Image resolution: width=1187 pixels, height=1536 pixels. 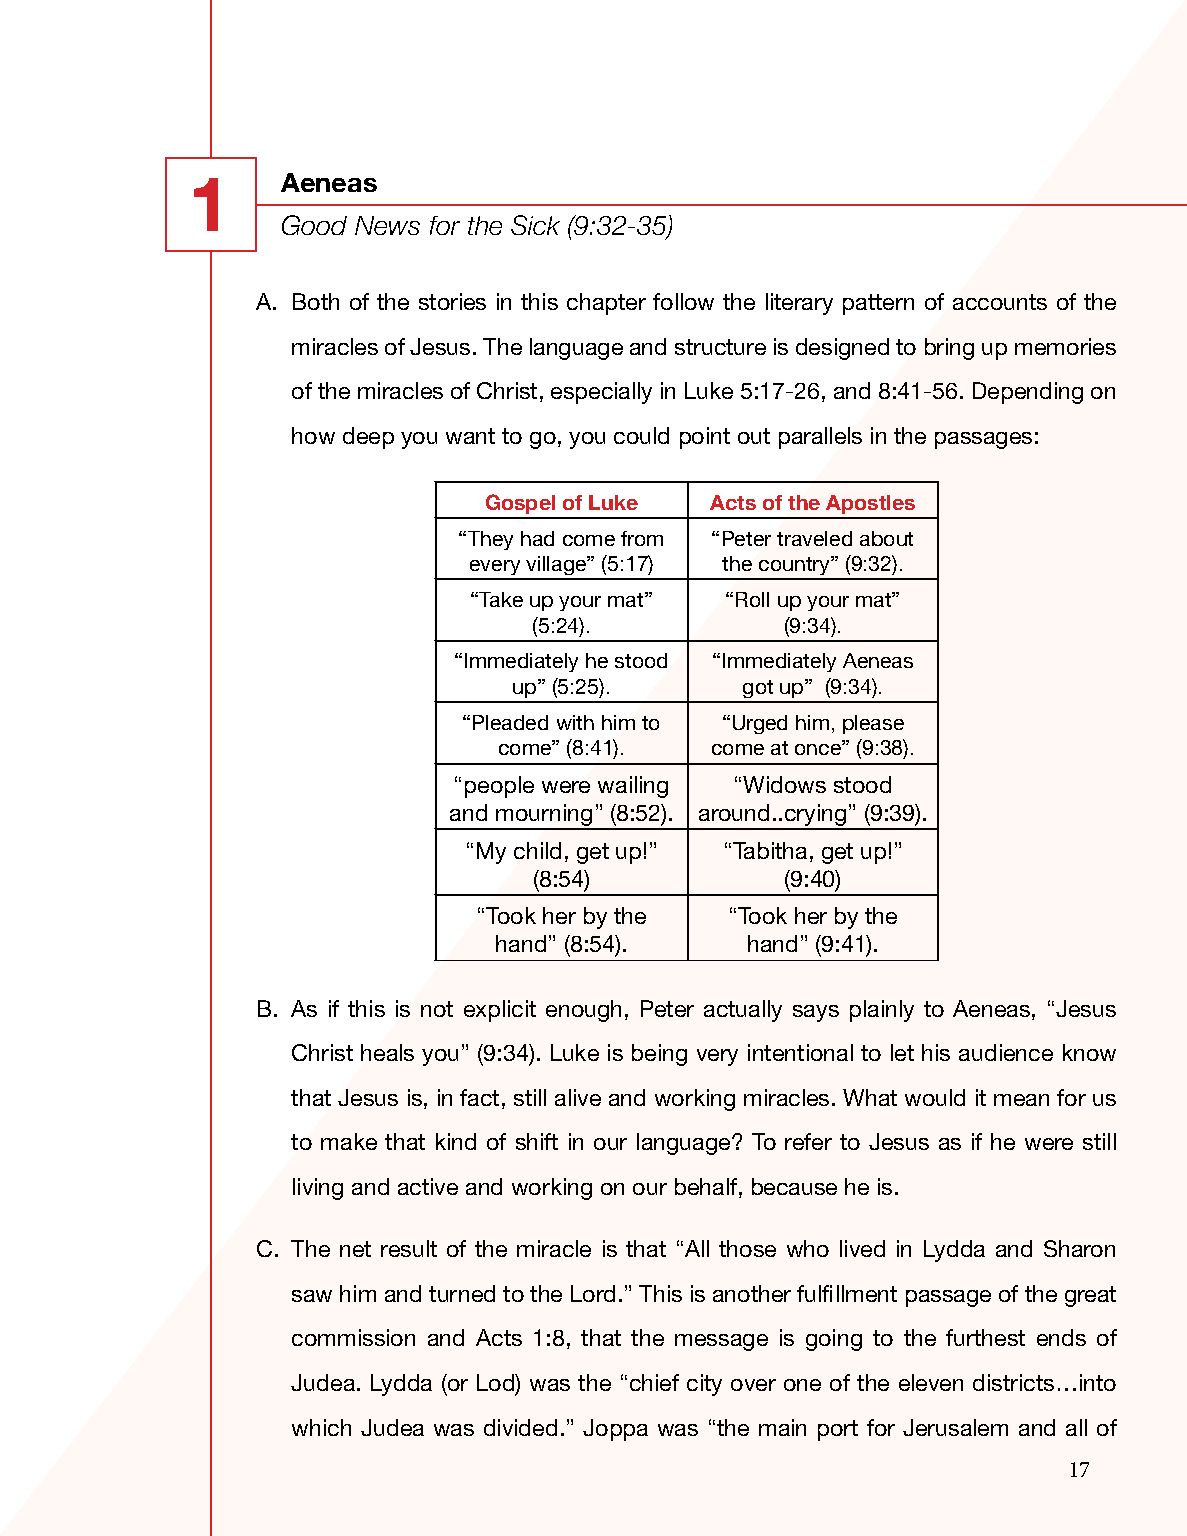 I want to click on deep, so click(x=368, y=438).
